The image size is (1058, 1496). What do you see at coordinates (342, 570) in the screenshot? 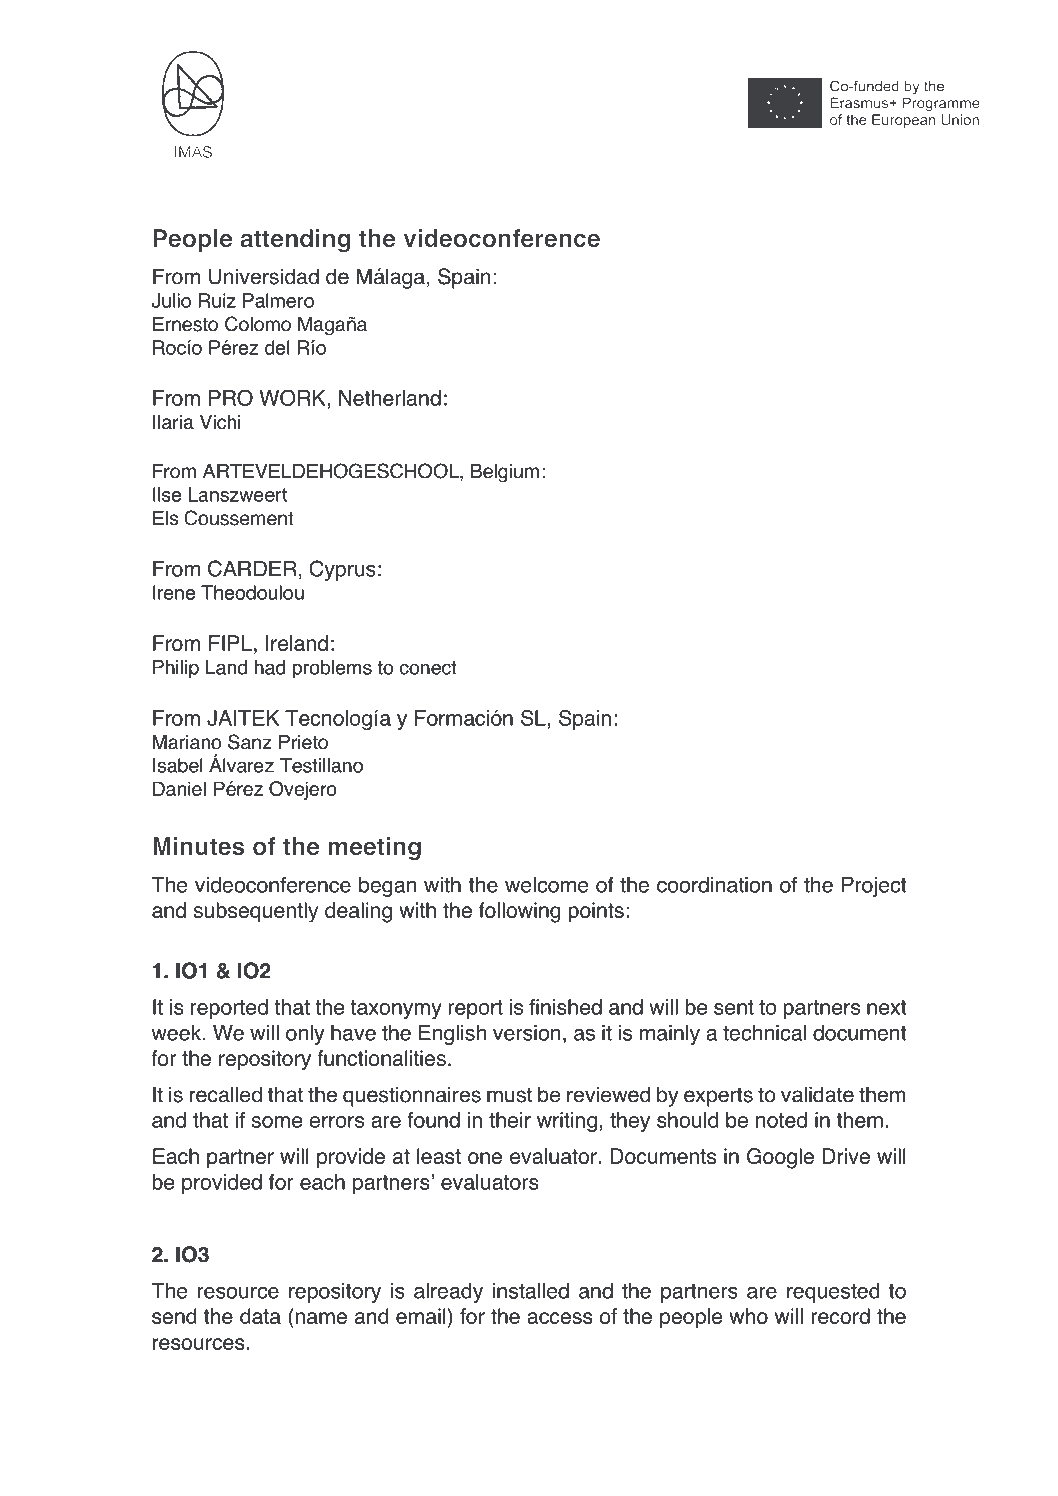
I see `Cyprus` at bounding box center [342, 570].
